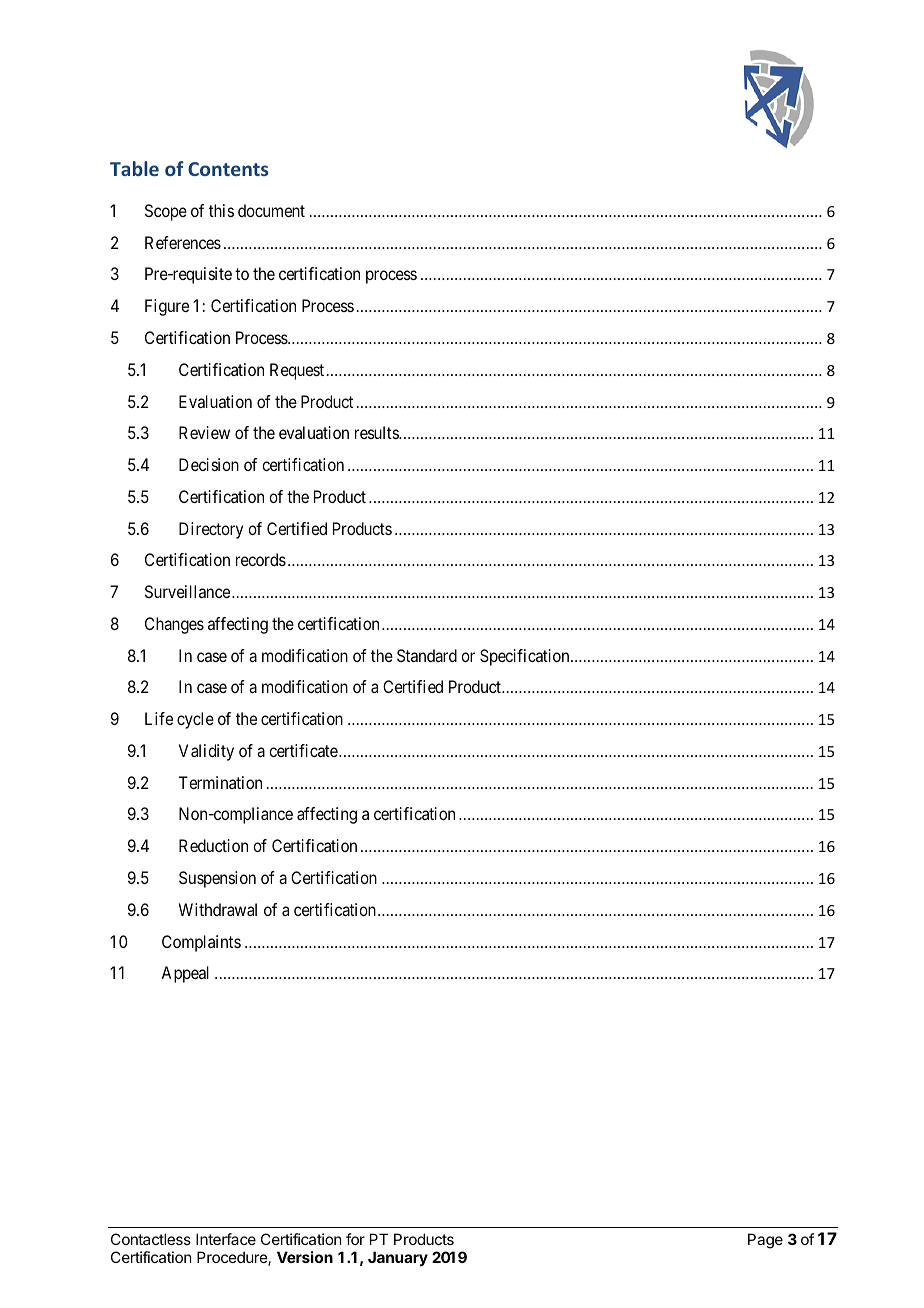 The height and width of the screenshot is (1308, 924). I want to click on Specification, so click(526, 657).
